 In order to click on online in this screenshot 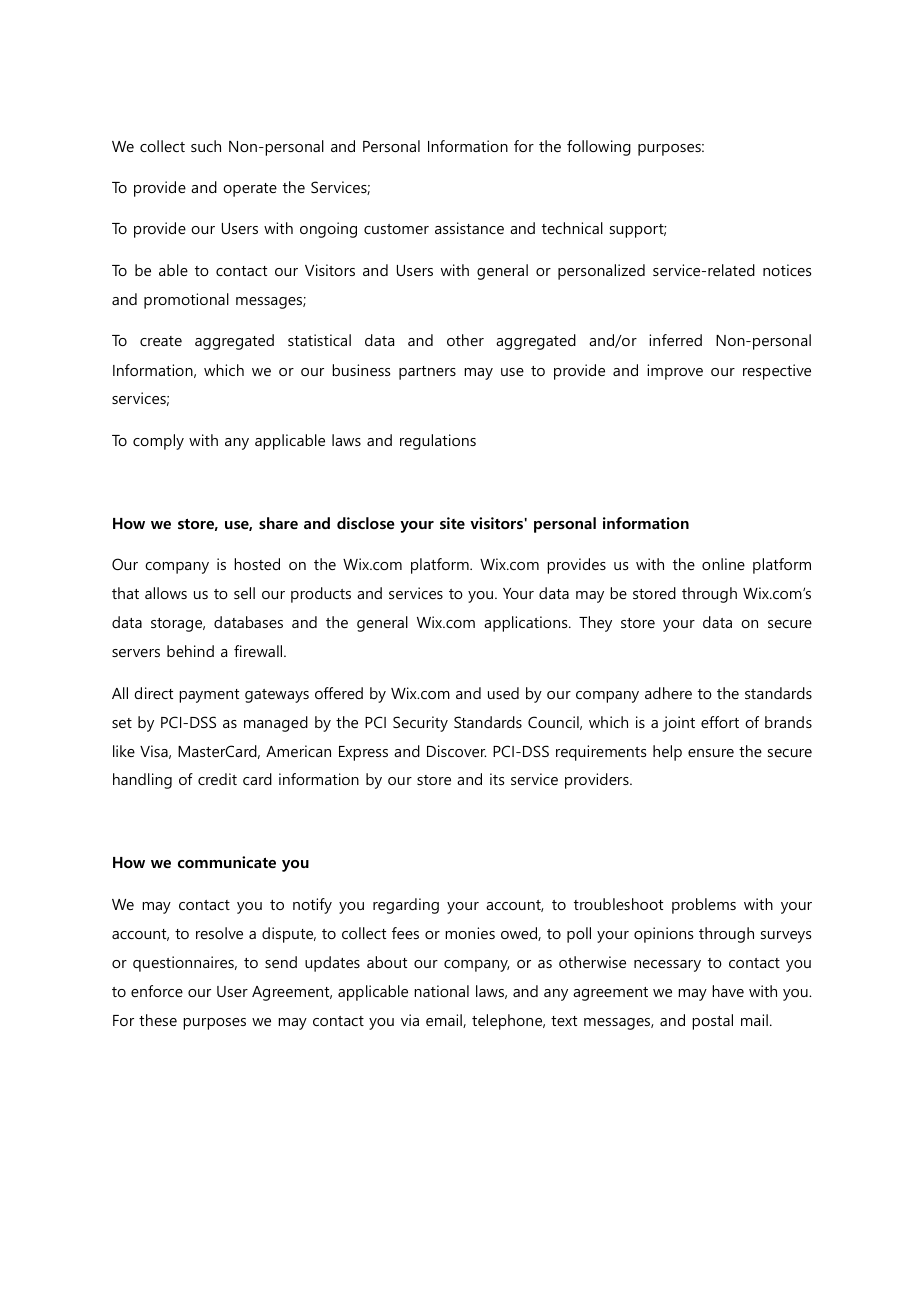, I will do `click(723, 564)`.
